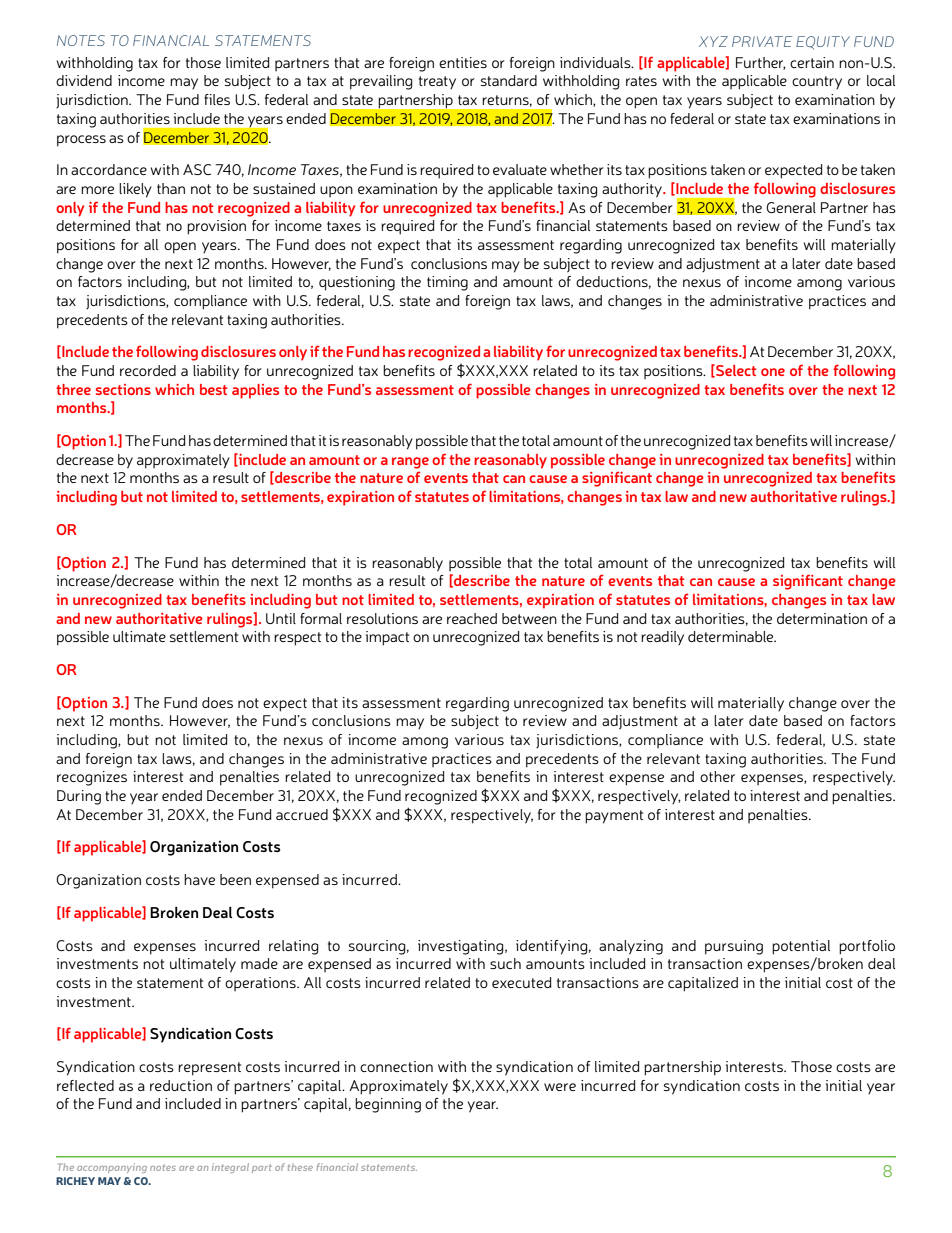 This screenshot has height=1233, width=952. What do you see at coordinates (181, 1085) in the screenshot?
I see `reduction` at bounding box center [181, 1085].
